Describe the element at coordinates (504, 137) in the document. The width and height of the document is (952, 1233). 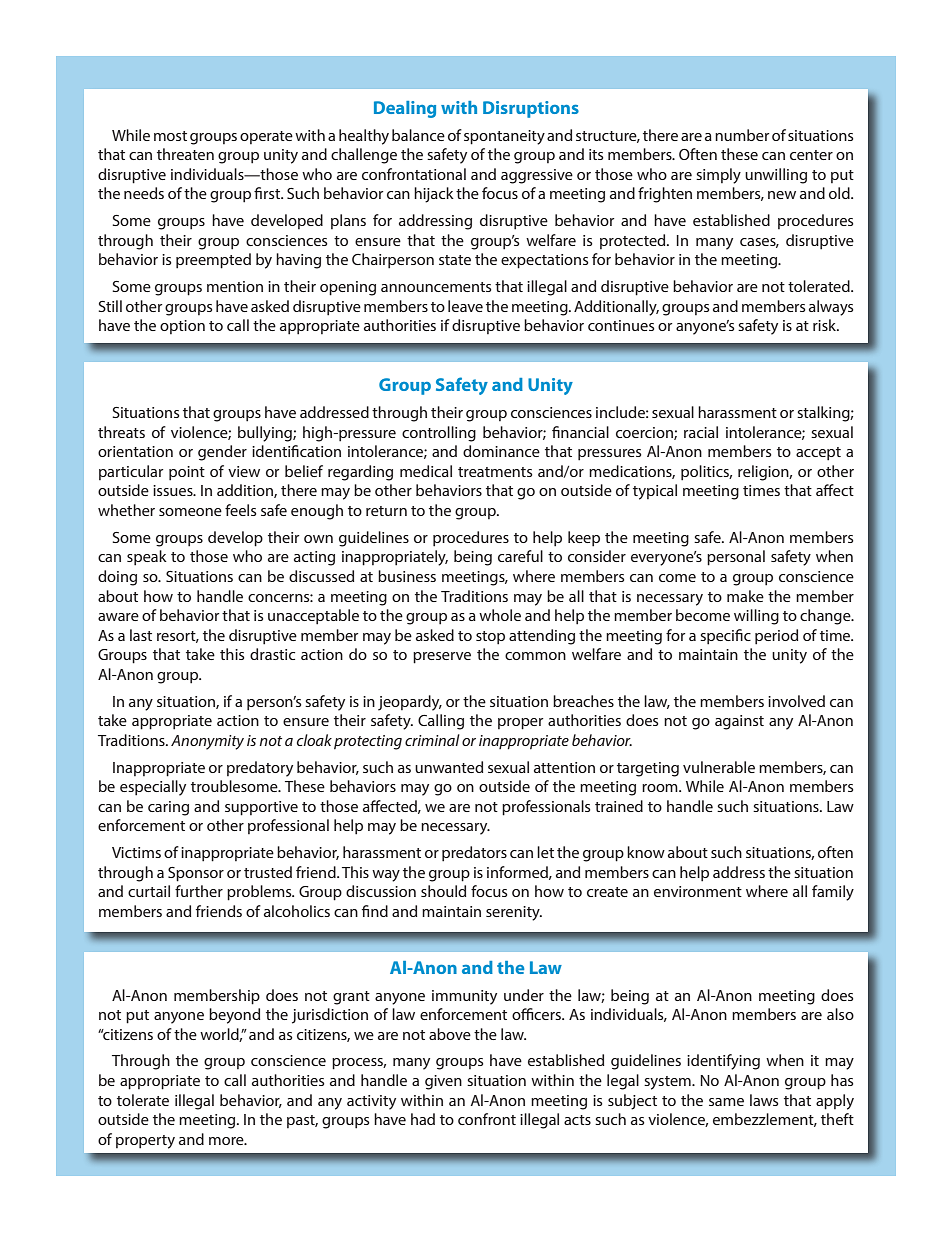
I see `spontaneity` at that location.
